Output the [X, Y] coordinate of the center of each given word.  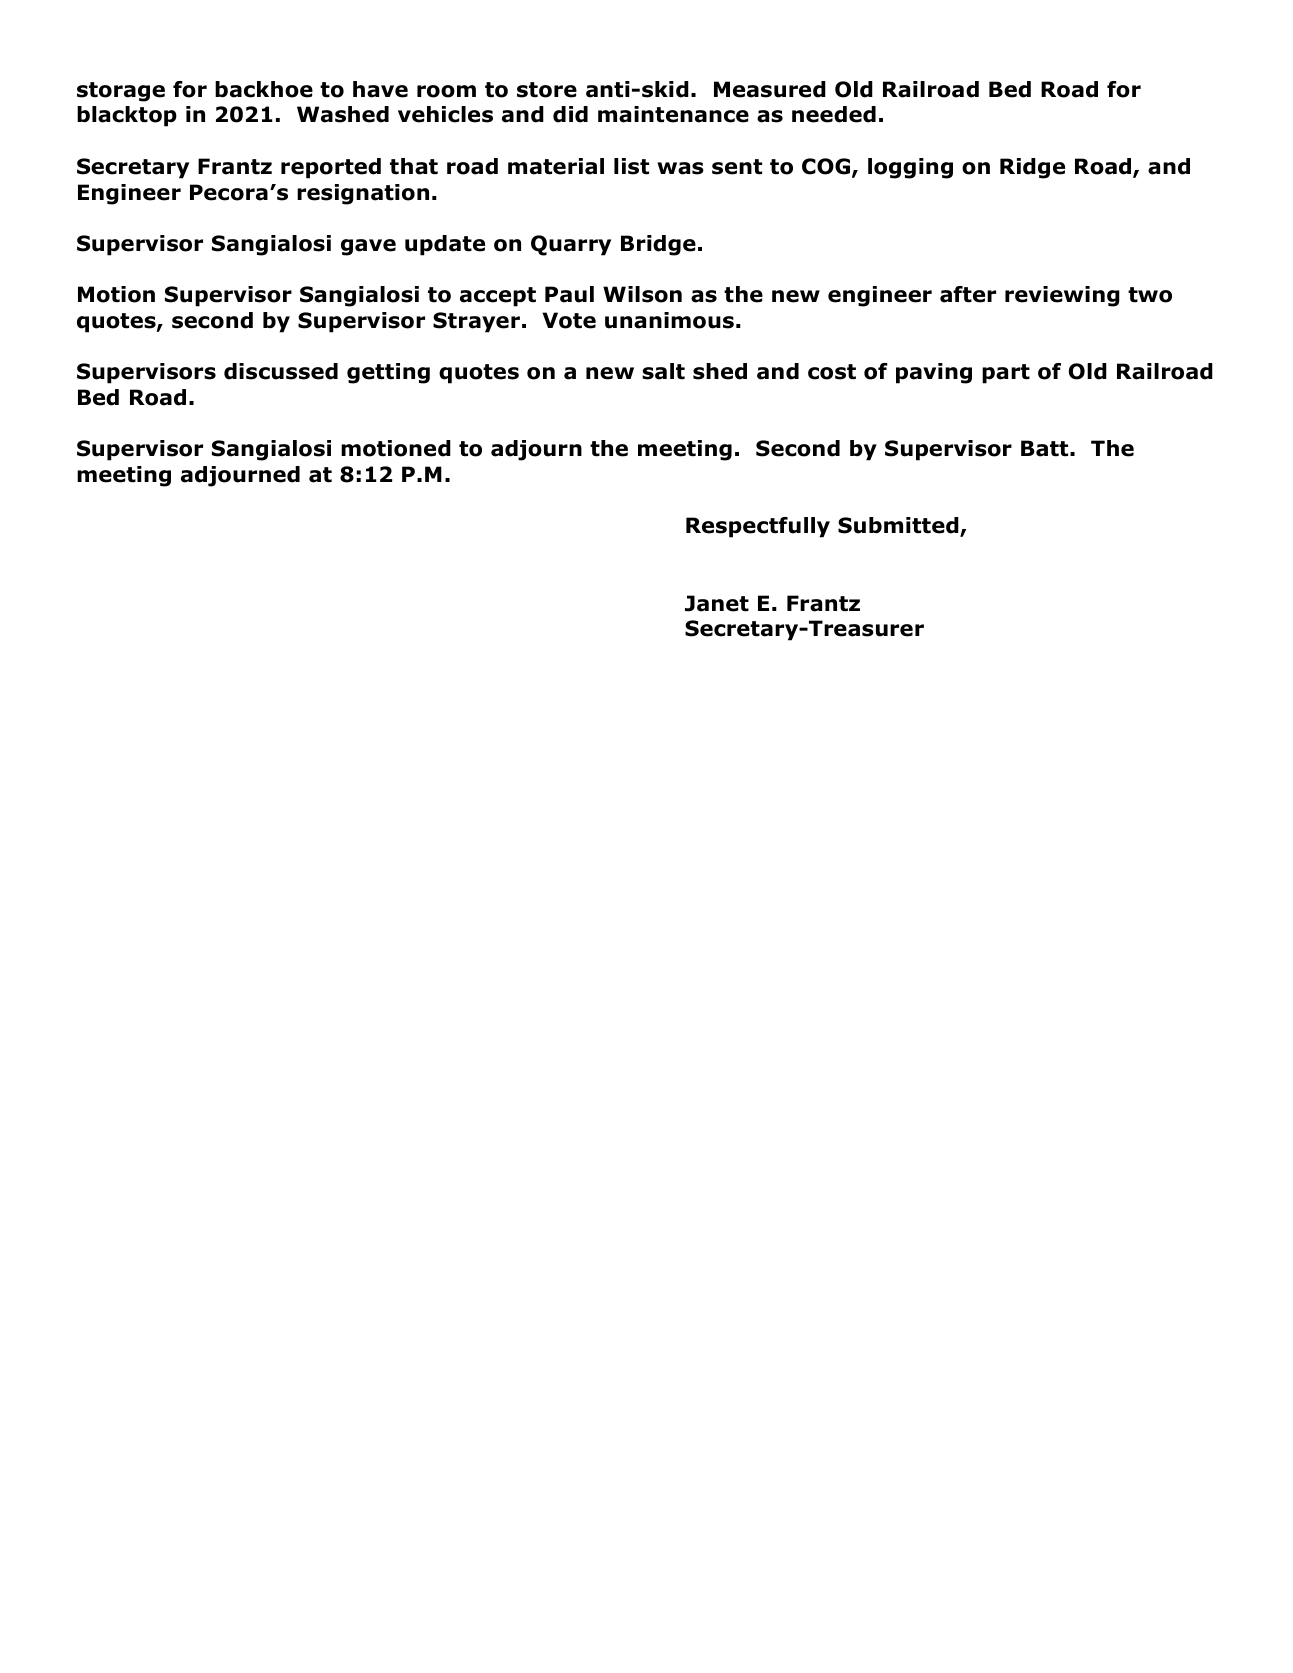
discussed [281, 371]
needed [834, 114]
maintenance [673, 114]
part [1006, 374]
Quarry [571, 245]
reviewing [1062, 296]
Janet [717, 603]
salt [663, 371]
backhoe [264, 89]
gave [368, 247]
